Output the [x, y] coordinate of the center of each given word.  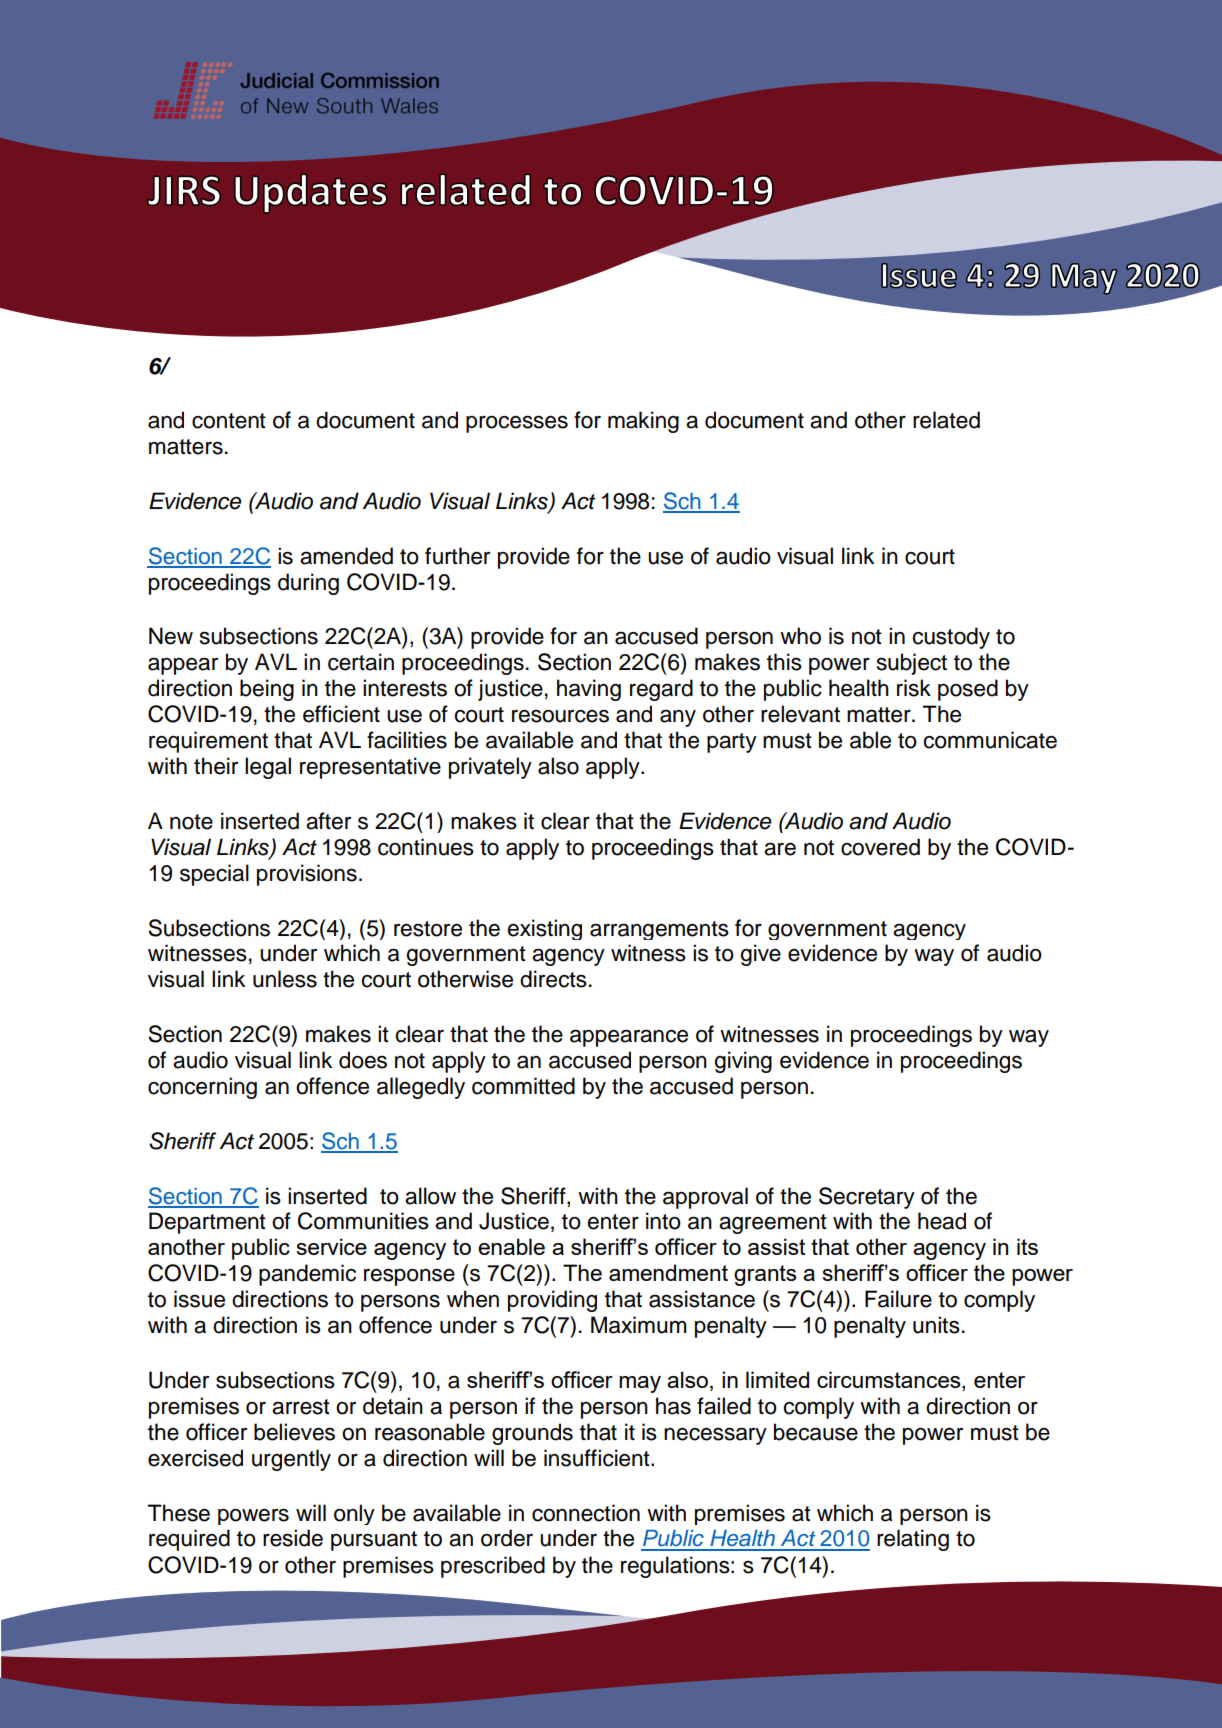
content [229, 421]
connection [586, 1513]
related [946, 420]
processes [517, 424]
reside [293, 1538]
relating [913, 1540]
